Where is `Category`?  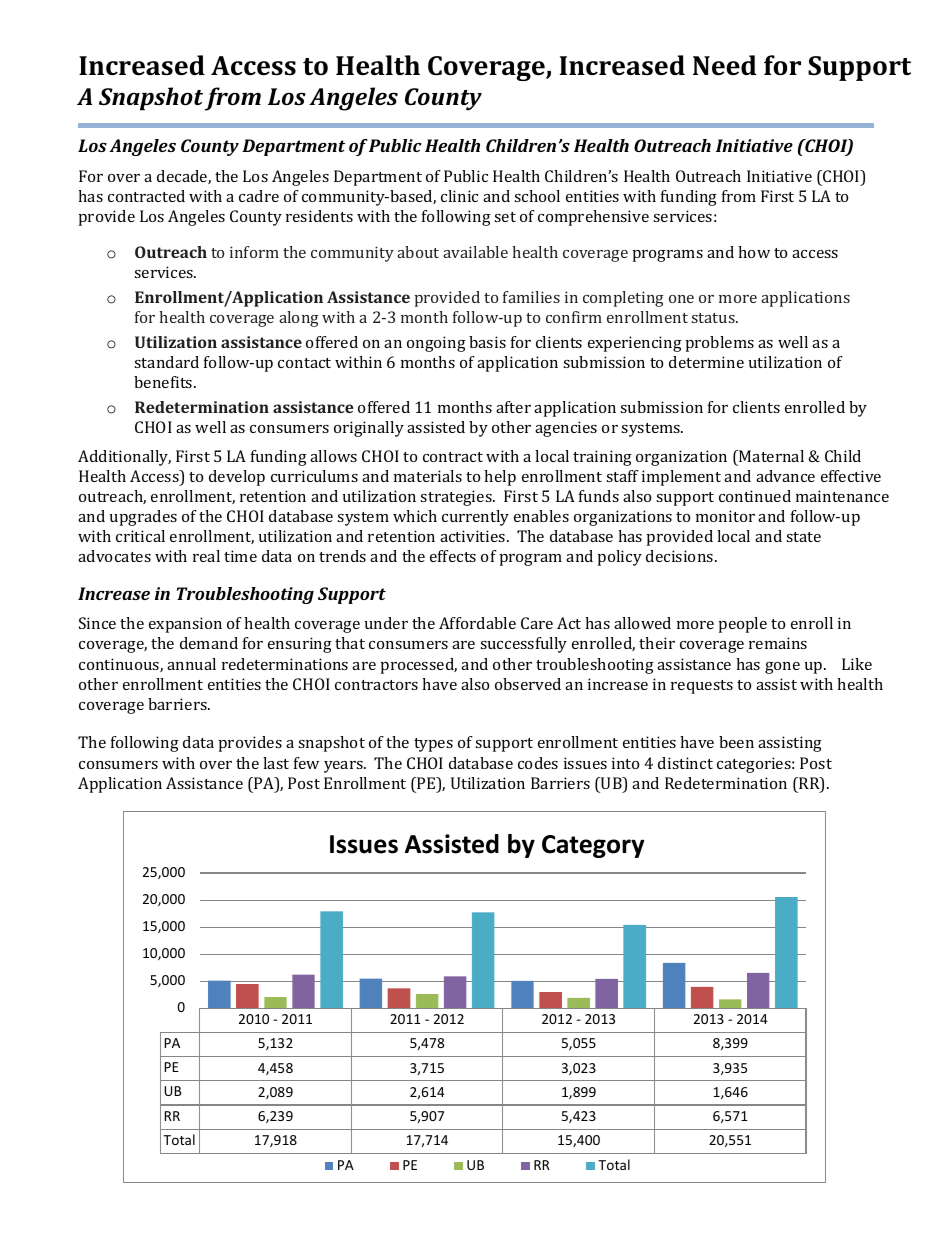
Category is located at coordinates (593, 846).
